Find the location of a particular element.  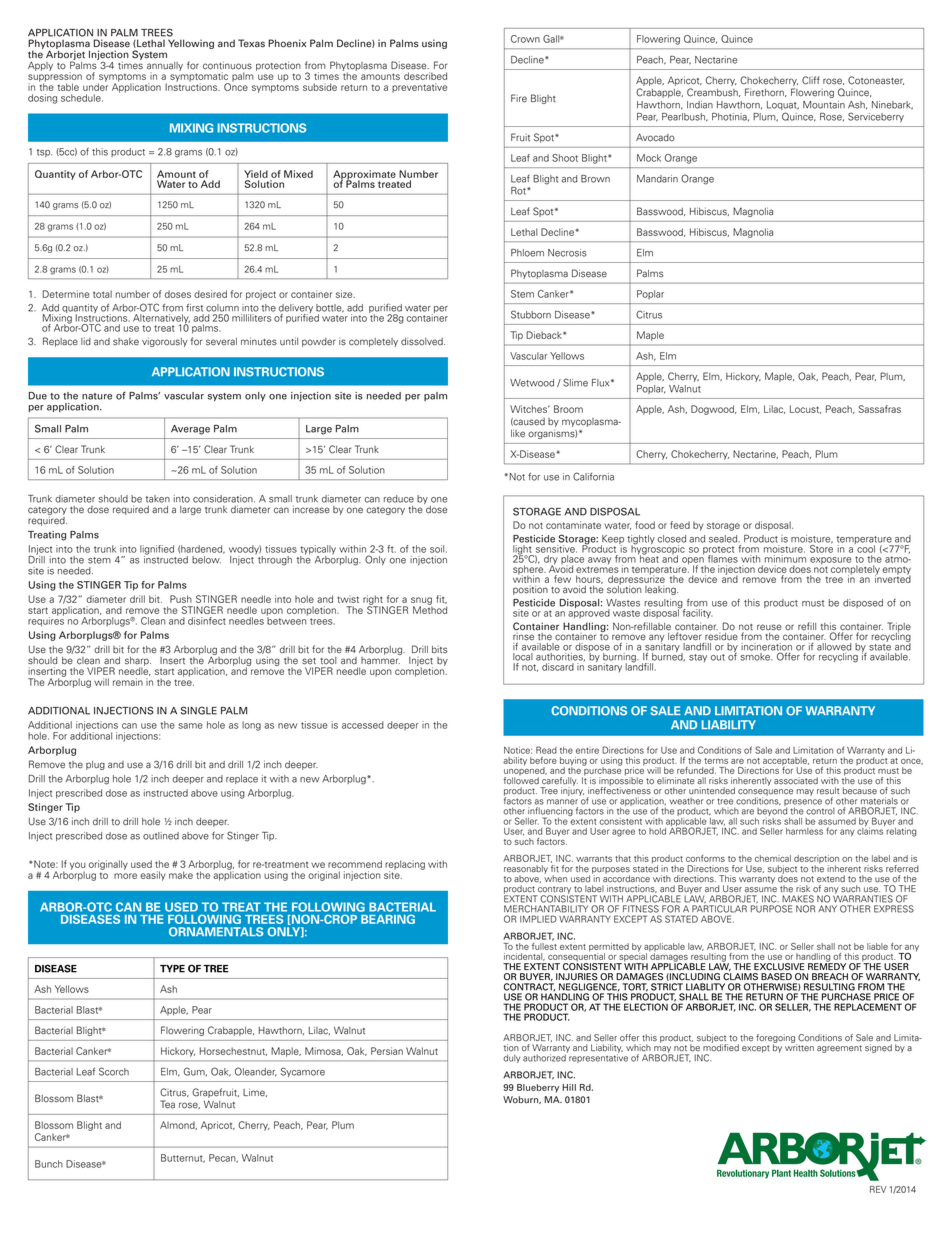

shake is located at coordinates (126, 342).
